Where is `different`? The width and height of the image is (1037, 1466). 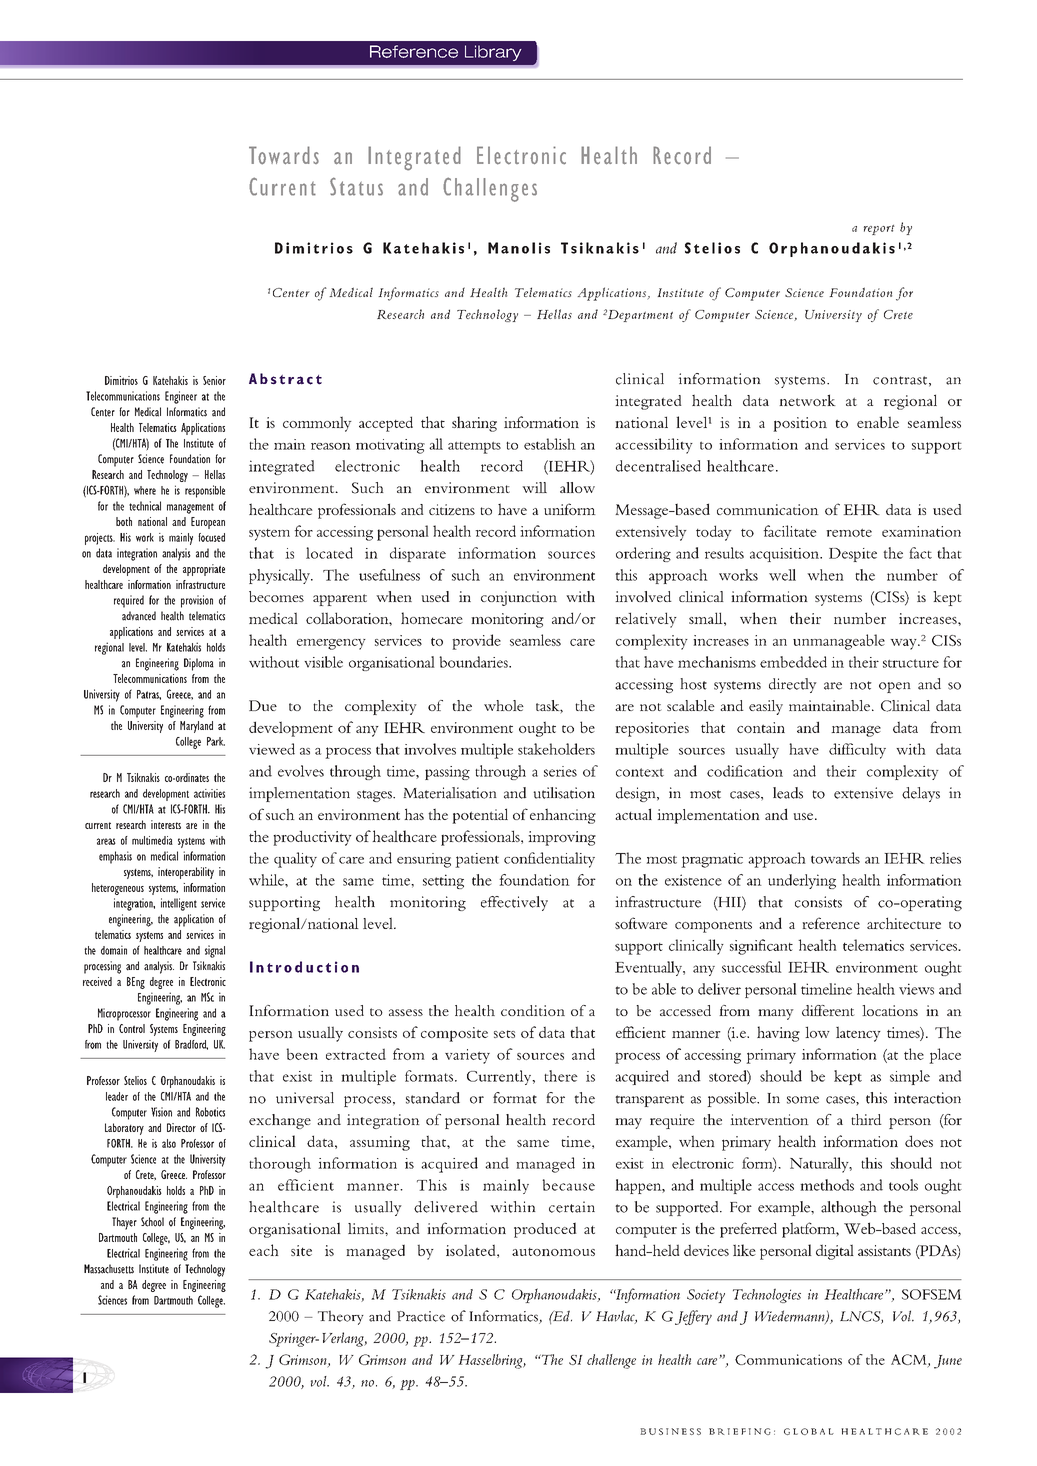
different is located at coordinates (828, 1010).
